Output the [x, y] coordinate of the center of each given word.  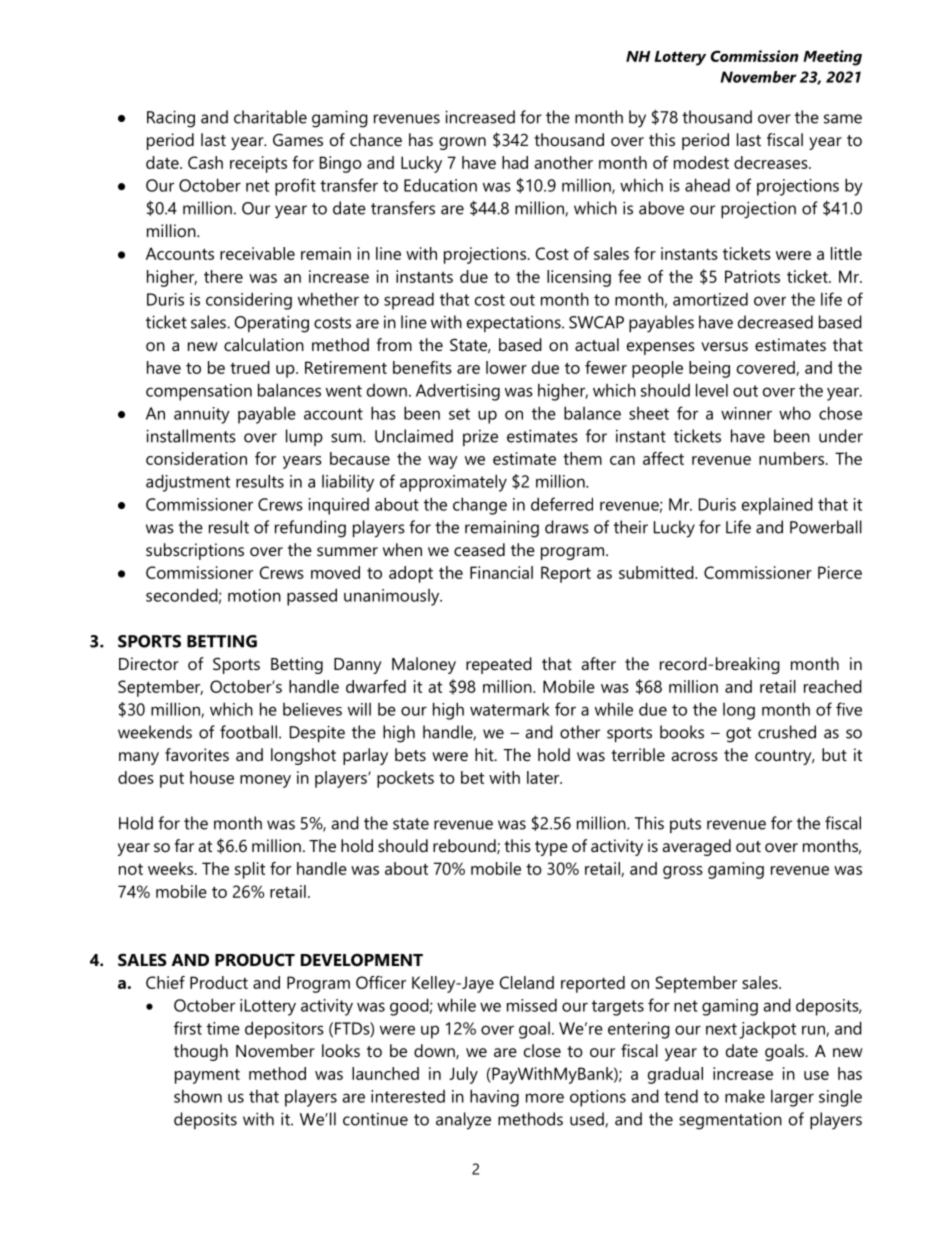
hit [485, 754]
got [738, 735]
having [494, 1098]
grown [462, 143]
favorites [197, 754]
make [745, 1096]
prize [480, 438]
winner [746, 413]
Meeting [832, 58]
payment [207, 1076]
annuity [202, 415]
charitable [270, 117]
